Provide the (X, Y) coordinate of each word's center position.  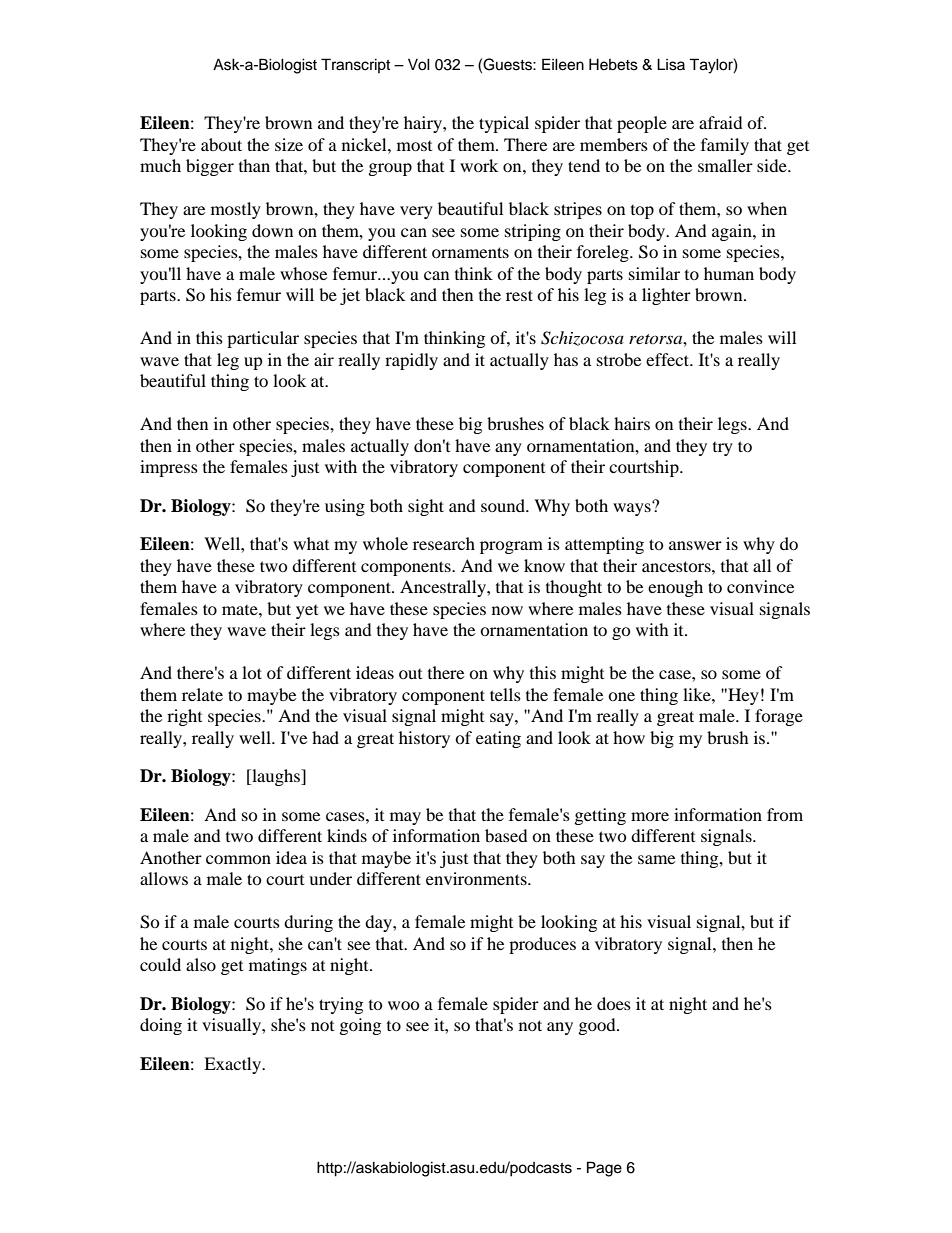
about (221, 144)
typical (504, 124)
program (511, 547)
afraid (721, 122)
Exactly (233, 1065)
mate (241, 610)
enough (675, 588)
